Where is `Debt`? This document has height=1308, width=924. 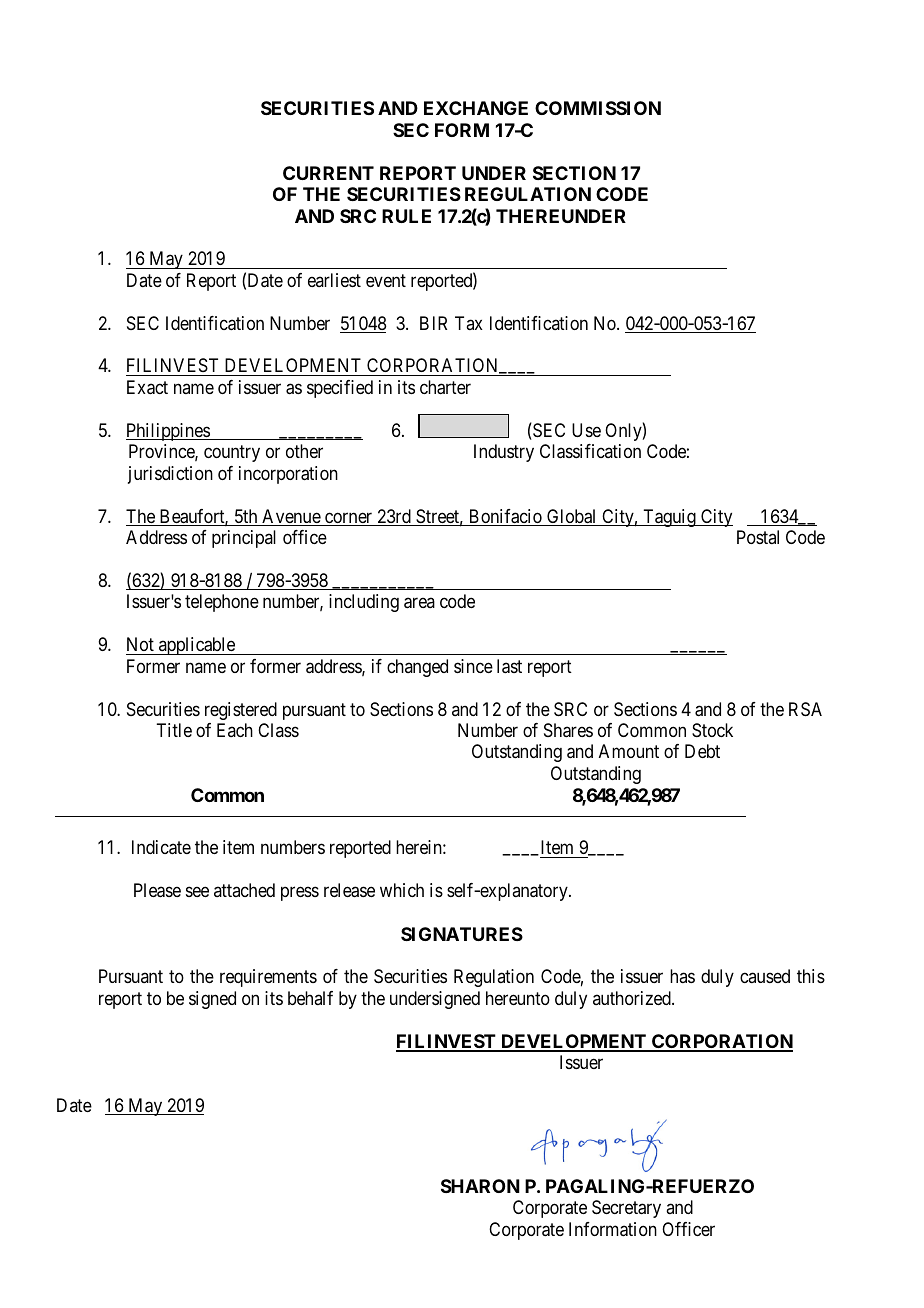
Debt is located at coordinates (702, 751).
